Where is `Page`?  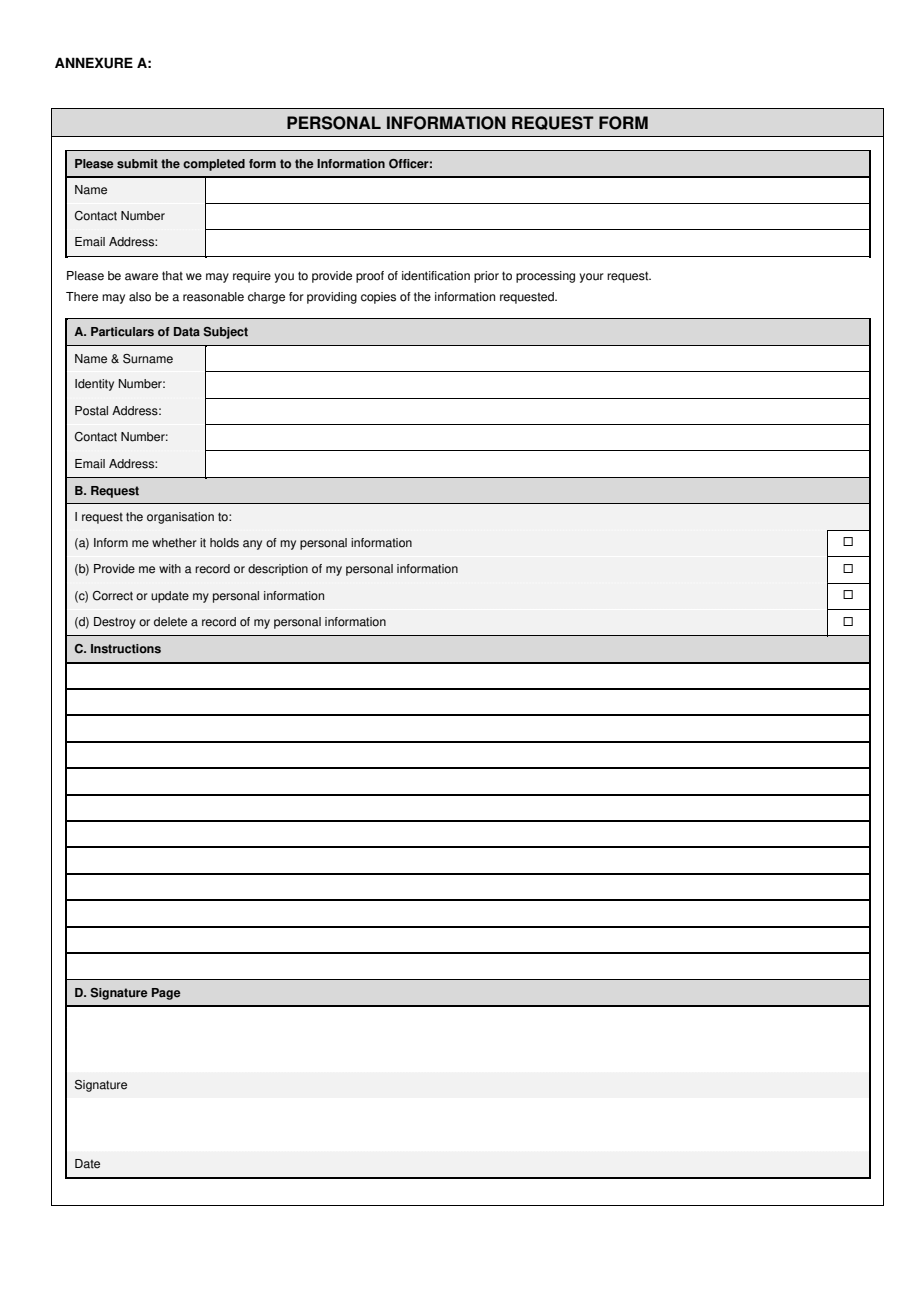
Page is located at coordinates (166, 994).
